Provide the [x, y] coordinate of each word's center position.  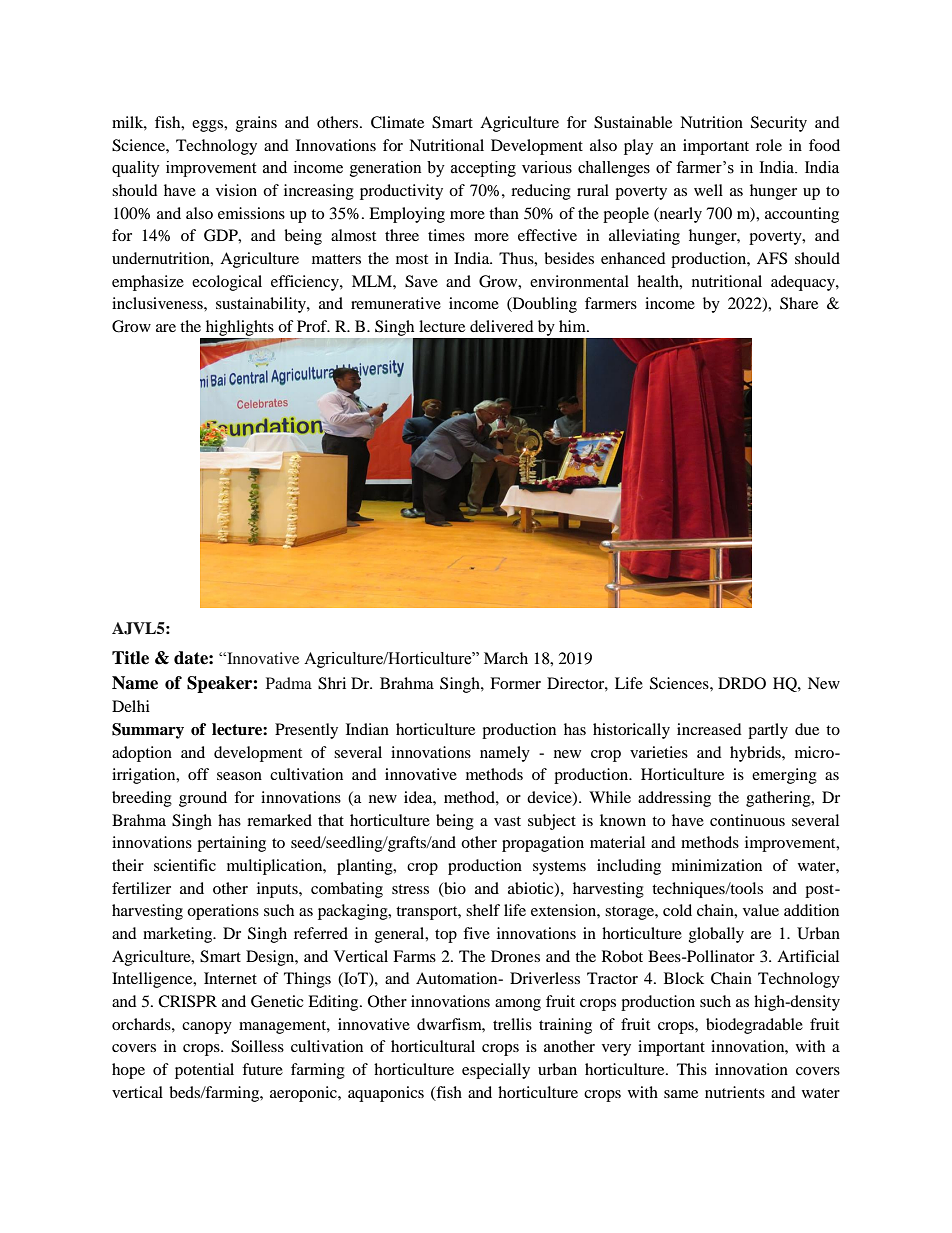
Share [799, 303]
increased [709, 729]
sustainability [262, 305]
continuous [747, 820]
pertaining [231, 844]
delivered [502, 326]
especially [496, 1071]
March [506, 658]
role [769, 145]
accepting [483, 169]
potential [204, 1071]
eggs [208, 126]
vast [507, 821]
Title [130, 658]
